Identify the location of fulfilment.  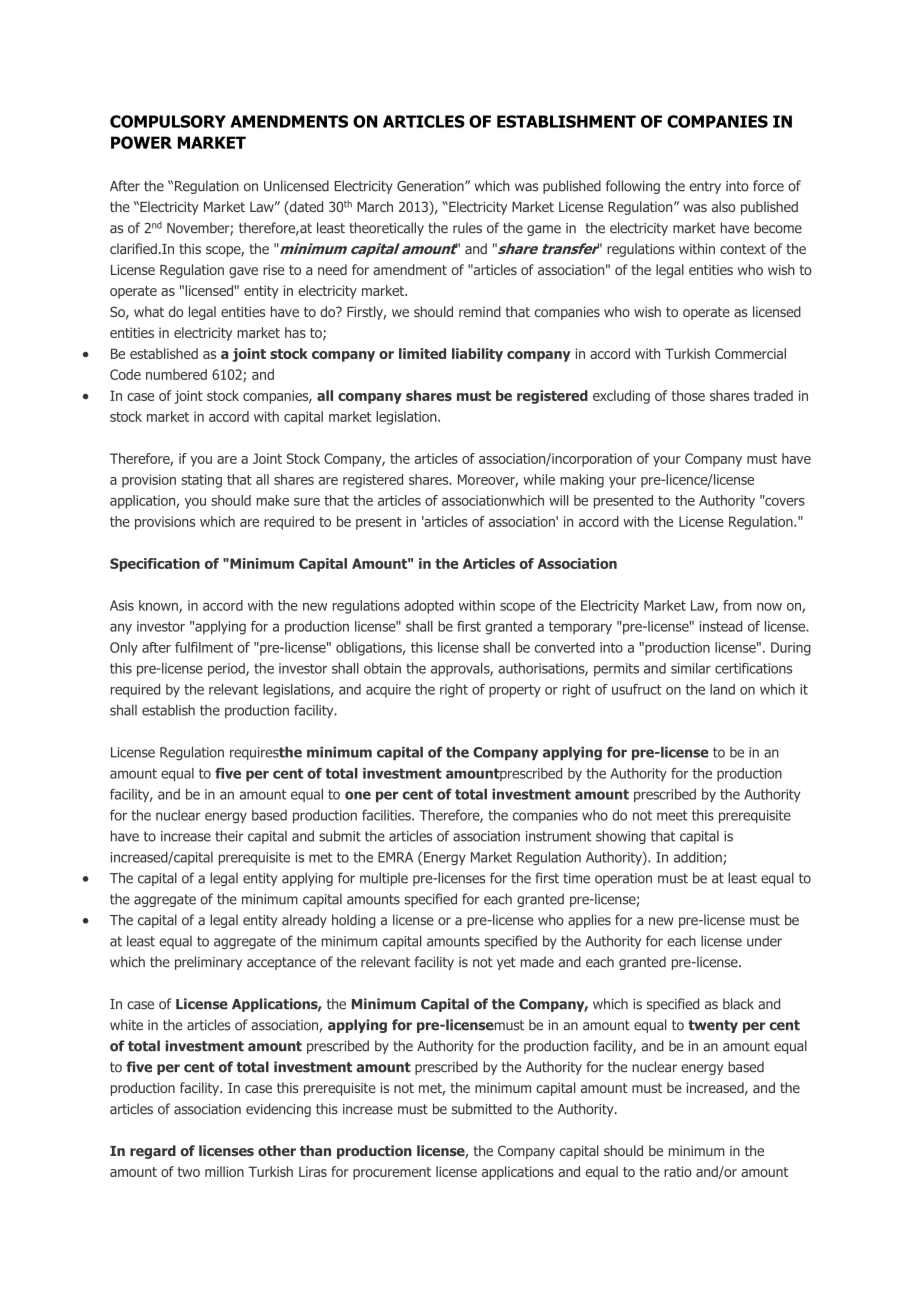
(204, 647).
